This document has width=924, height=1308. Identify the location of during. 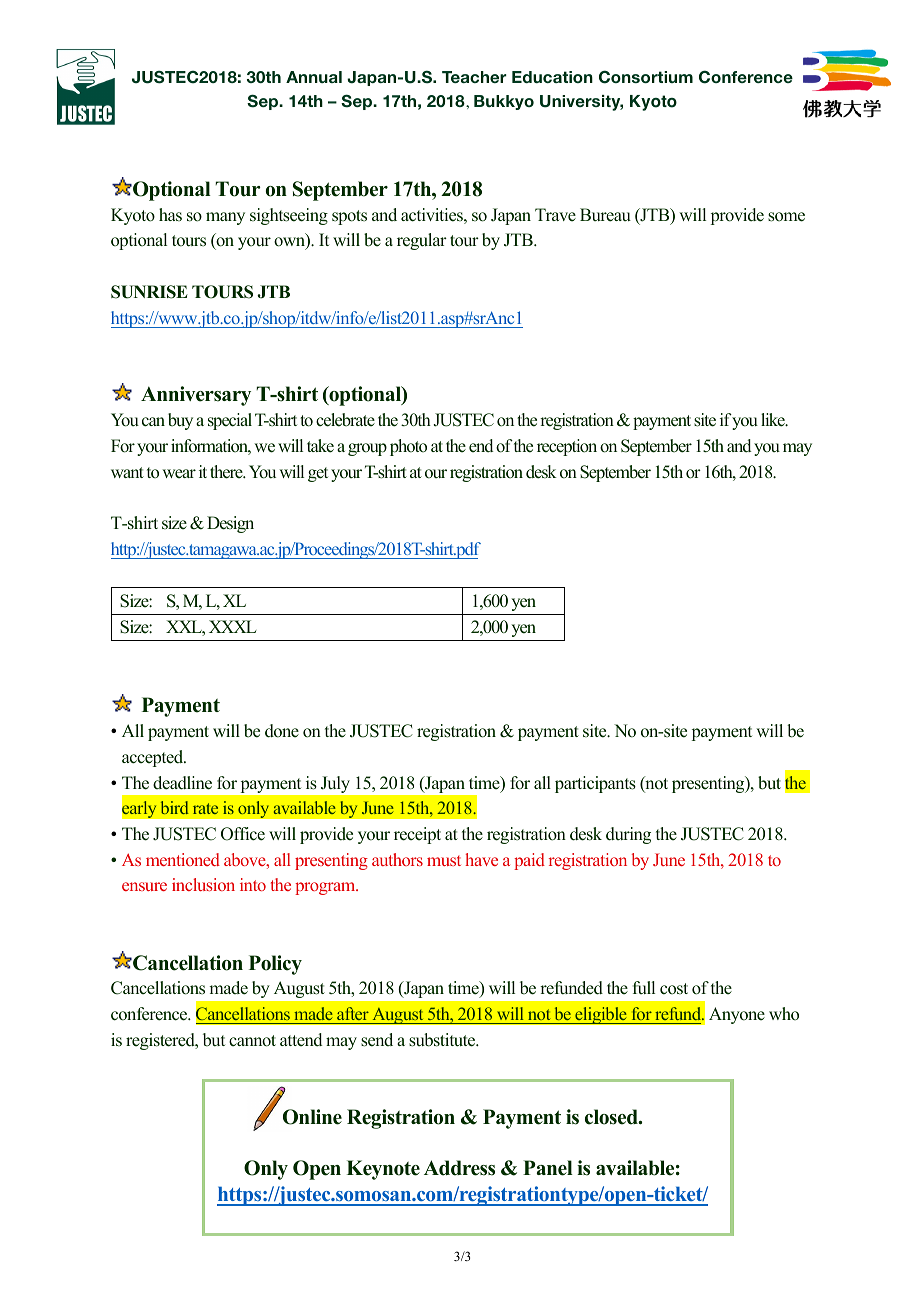
(628, 835).
